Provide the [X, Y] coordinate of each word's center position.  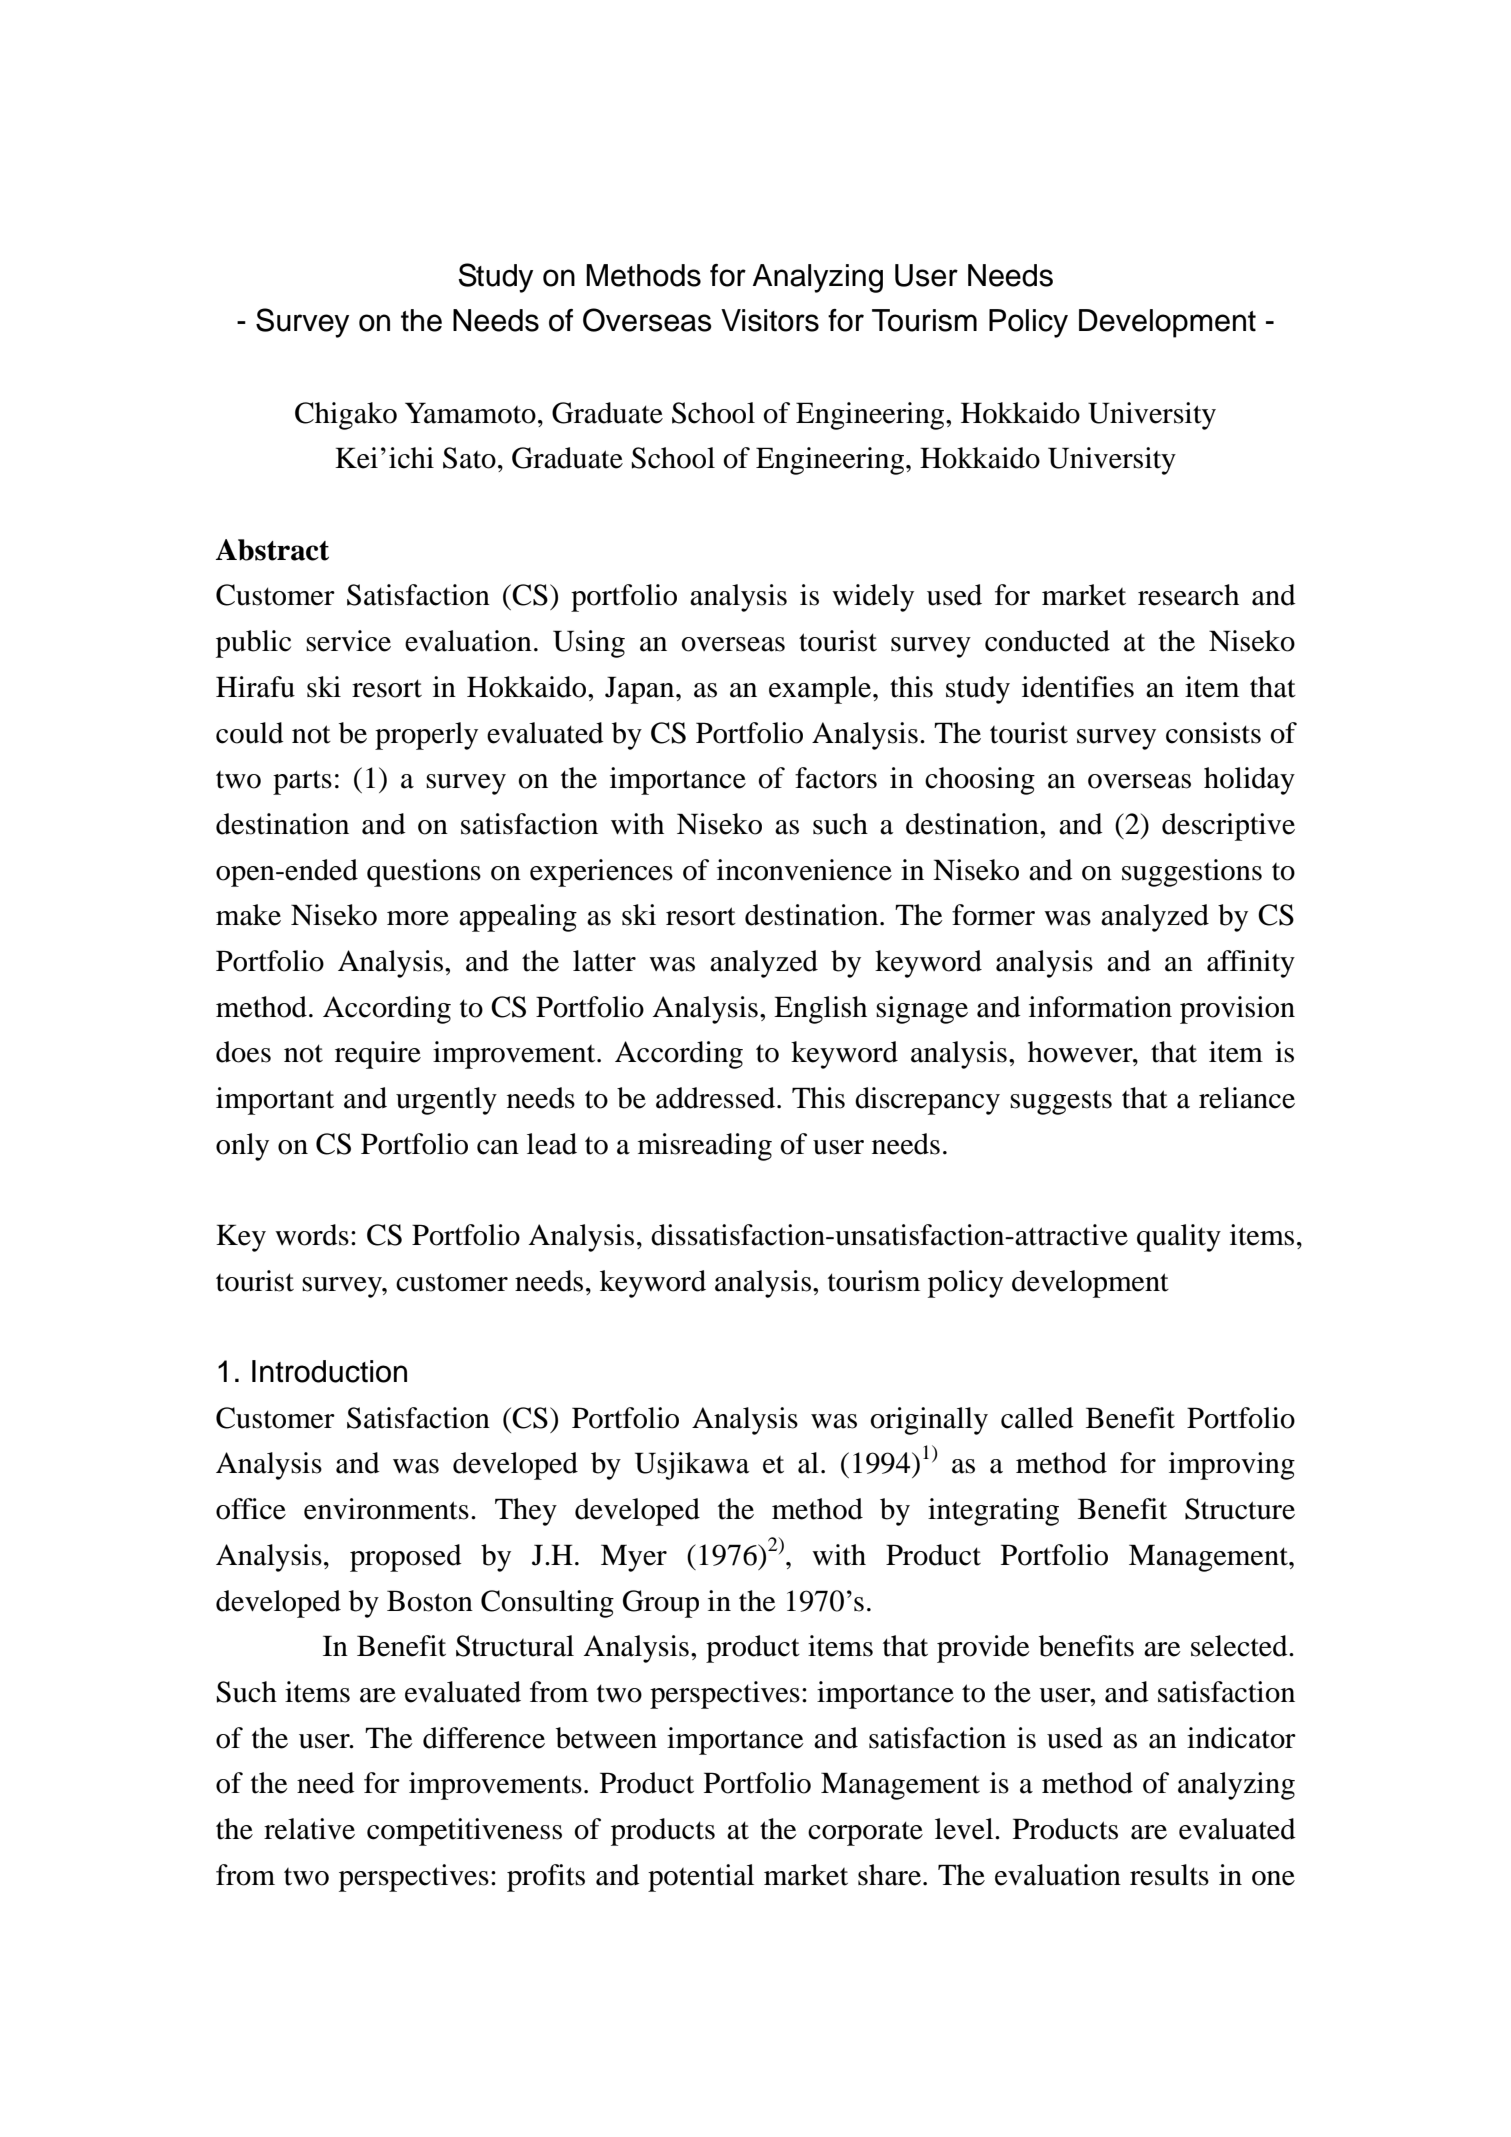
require [378, 1055]
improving [1232, 1466]
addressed [717, 1098]
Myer [634, 1558]
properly [426, 736]
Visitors [770, 320]
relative [309, 1829]
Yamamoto [470, 413]
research [1188, 595]
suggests [1061, 1102]
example [821, 690]
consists [1213, 733]
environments [386, 1509]
